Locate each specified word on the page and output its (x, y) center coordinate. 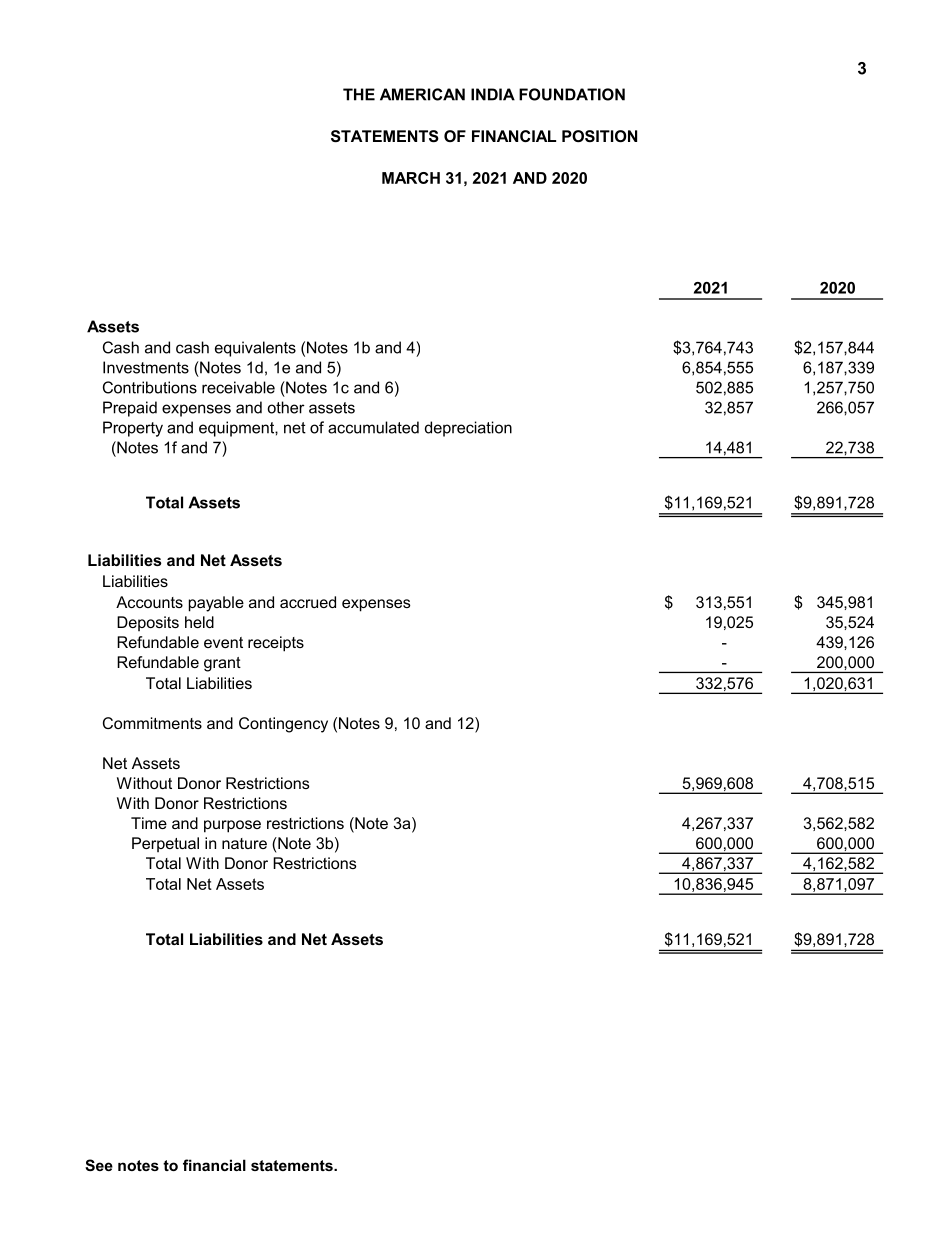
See (99, 1165)
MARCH (411, 178)
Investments (146, 367)
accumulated (373, 427)
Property (133, 429)
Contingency (283, 725)
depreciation (468, 429)
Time (149, 823)
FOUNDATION (572, 94)
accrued (308, 602)
